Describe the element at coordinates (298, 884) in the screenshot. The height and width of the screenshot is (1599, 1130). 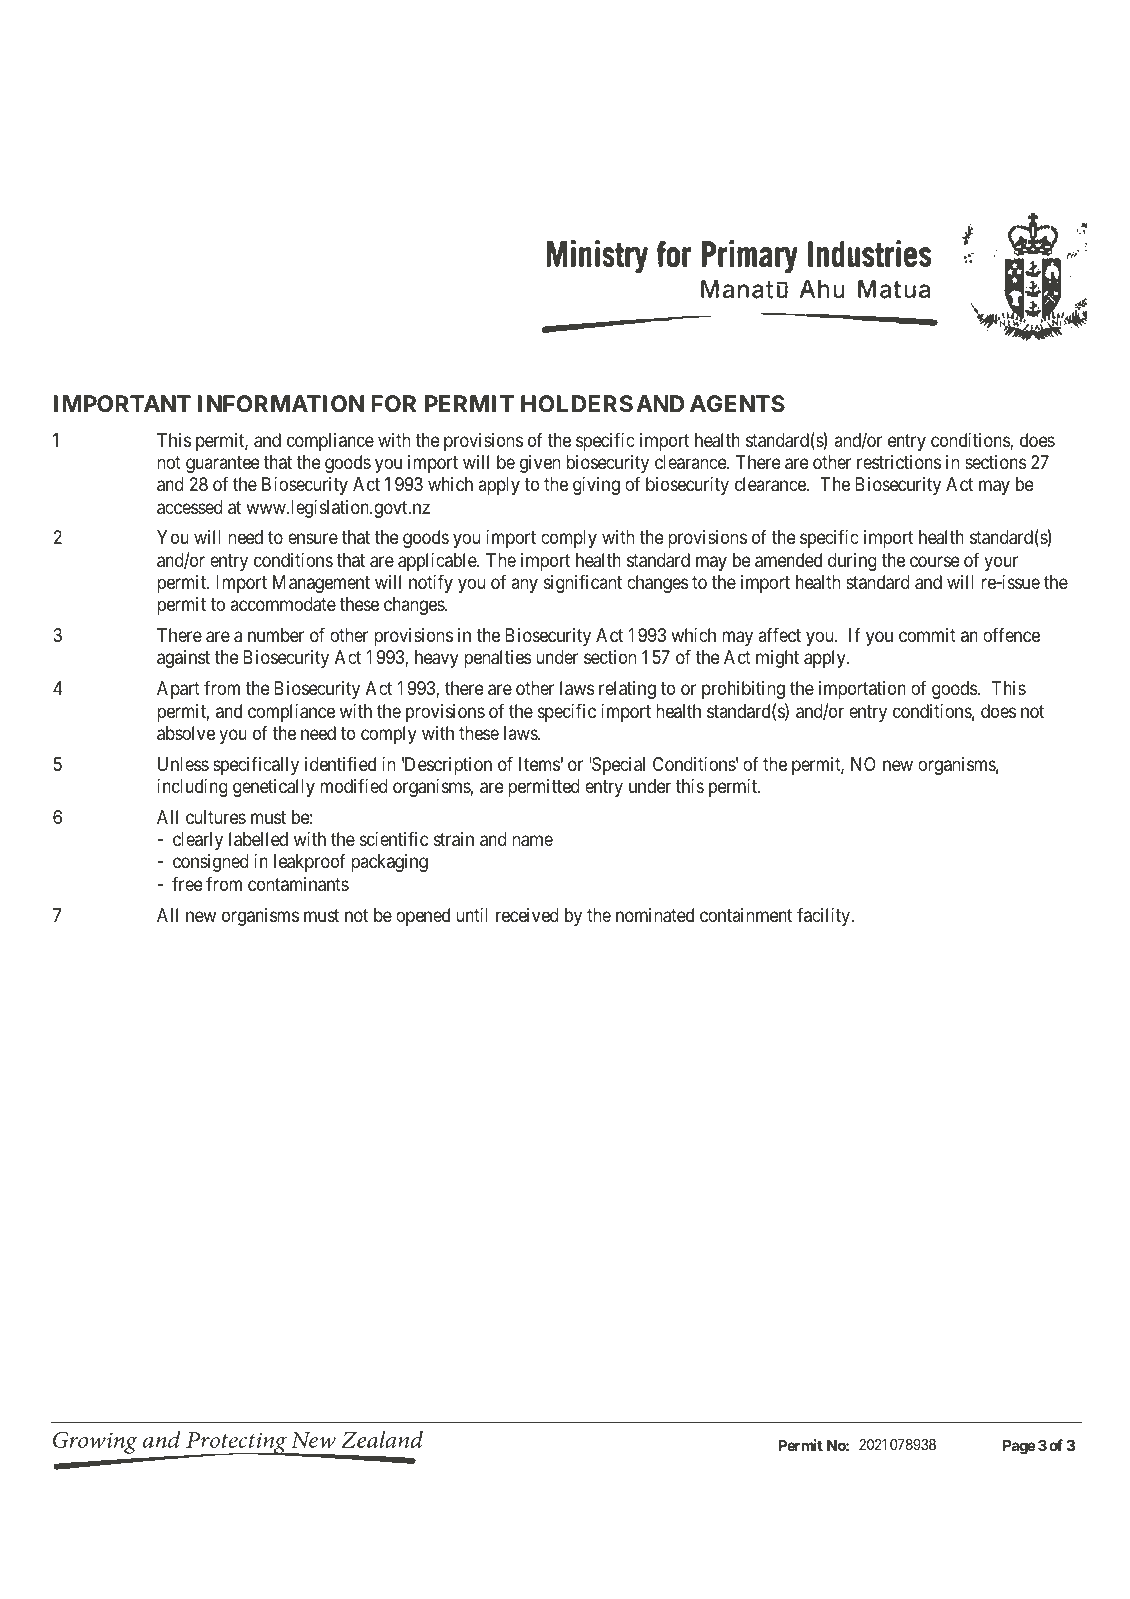
I see `contaminants` at that location.
